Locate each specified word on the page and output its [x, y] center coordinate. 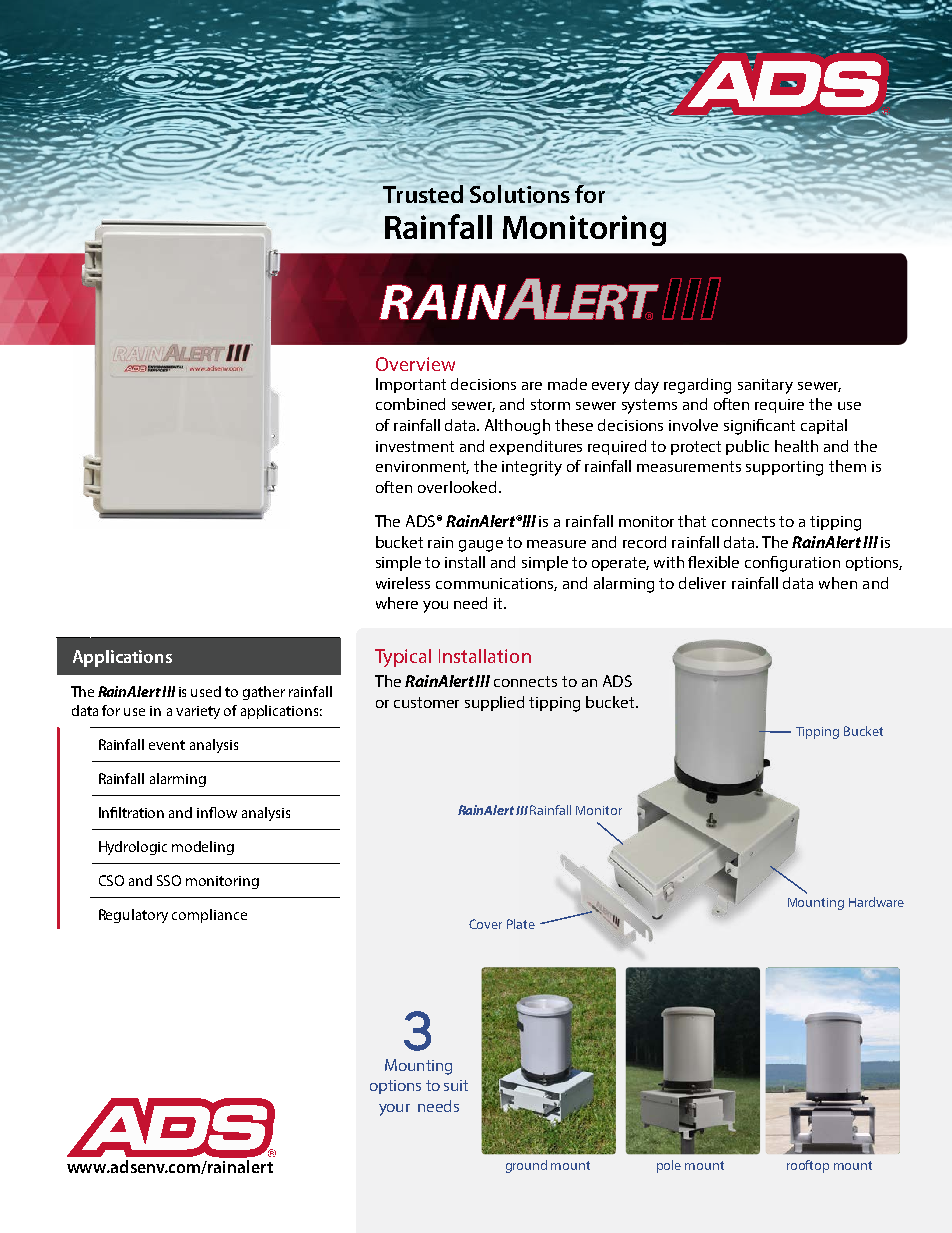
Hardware [876, 902]
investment [415, 446]
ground [526, 1166]
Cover [485, 924]
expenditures [536, 447]
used [206, 691]
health [796, 446]
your [394, 1110]
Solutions [520, 193]
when [838, 583]
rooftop [808, 1166]
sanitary [765, 386]
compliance [209, 916]
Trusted [423, 194]
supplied [494, 703]
